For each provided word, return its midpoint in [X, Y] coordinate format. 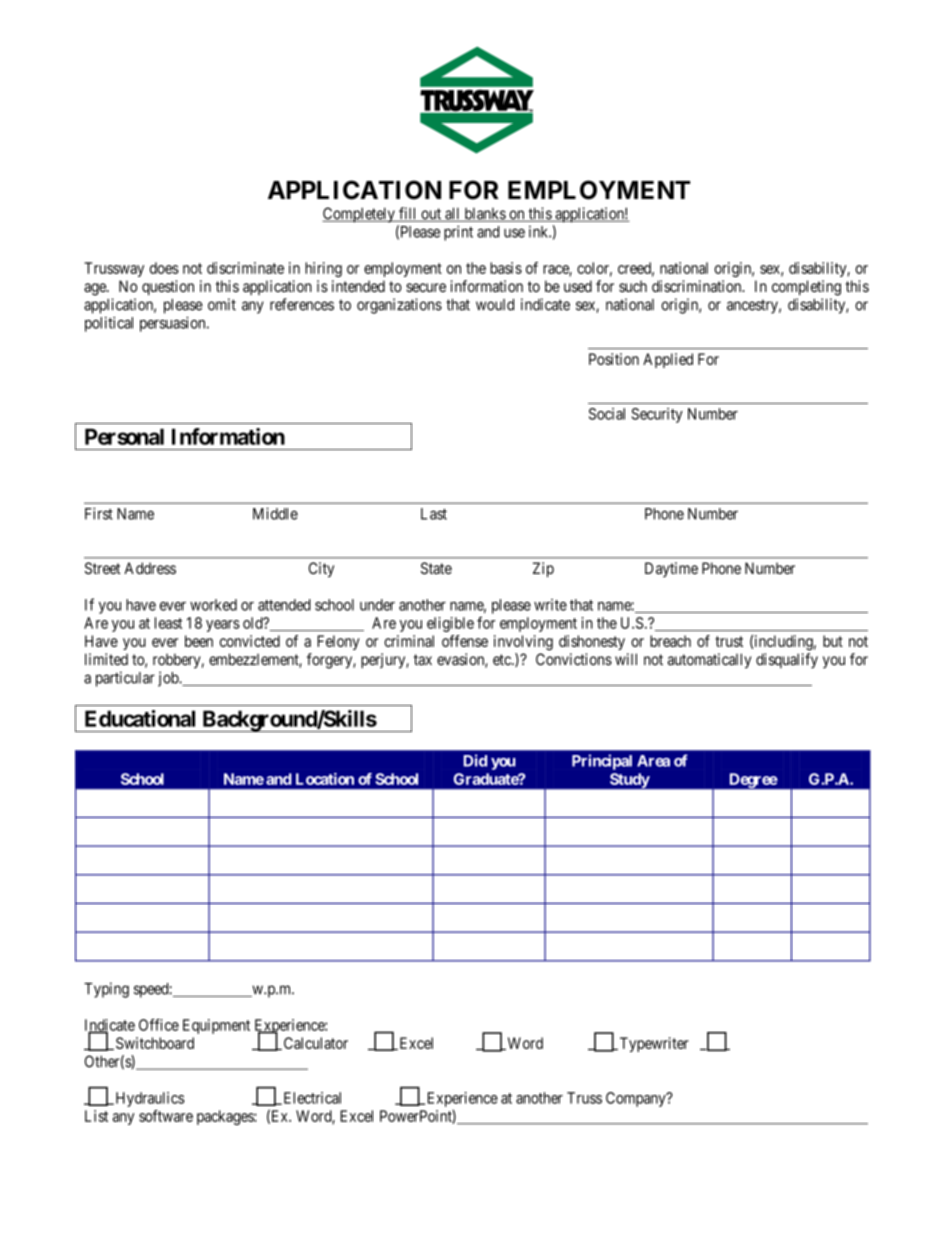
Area [653, 761]
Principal [602, 762]
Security [657, 415]
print [458, 233]
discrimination [698, 286]
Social [607, 414]
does [164, 268]
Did [475, 760]
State [436, 568]
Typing [106, 990]
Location [325, 779]
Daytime [671, 569]
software [166, 1116]
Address [150, 568]
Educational [140, 718]
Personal [124, 436]
